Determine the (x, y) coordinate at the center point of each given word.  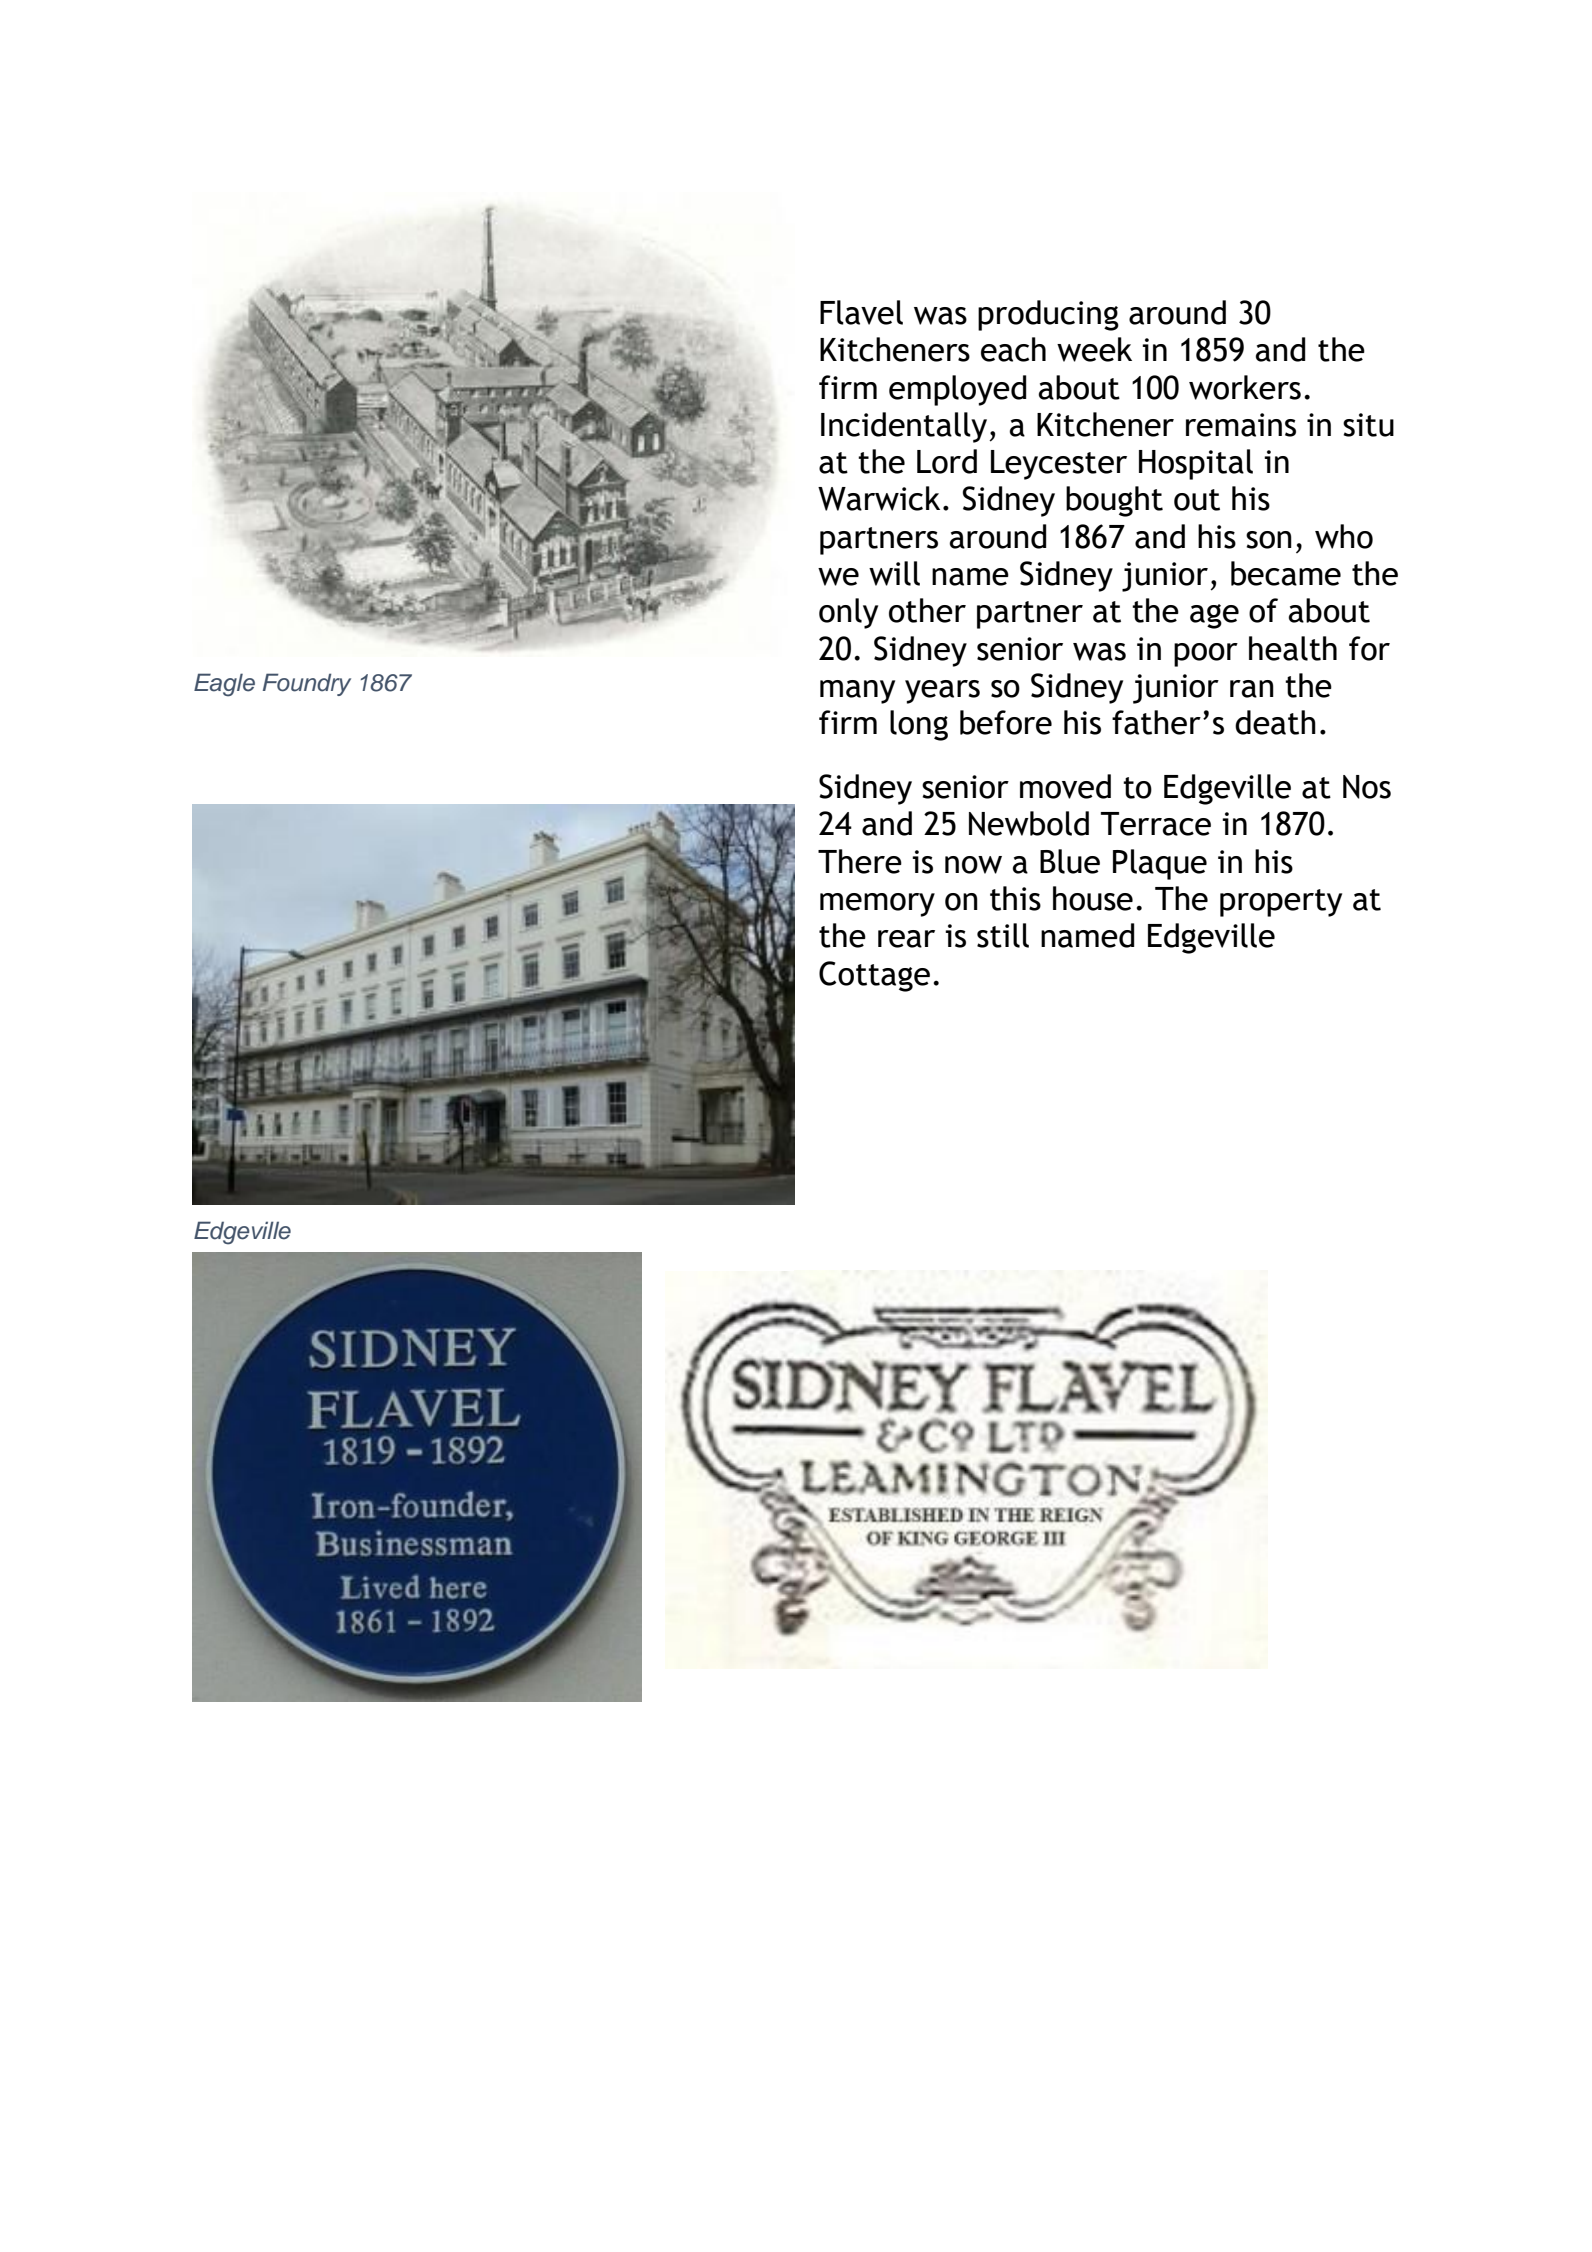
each (1013, 349)
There (860, 861)
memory (877, 905)
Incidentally (904, 427)
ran (1252, 689)
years (942, 692)
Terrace (1156, 824)
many (857, 692)
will (894, 573)
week (1094, 349)
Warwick (879, 498)
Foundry (307, 684)
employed (958, 390)
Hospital (1196, 464)
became (1286, 573)
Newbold (1029, 823)
